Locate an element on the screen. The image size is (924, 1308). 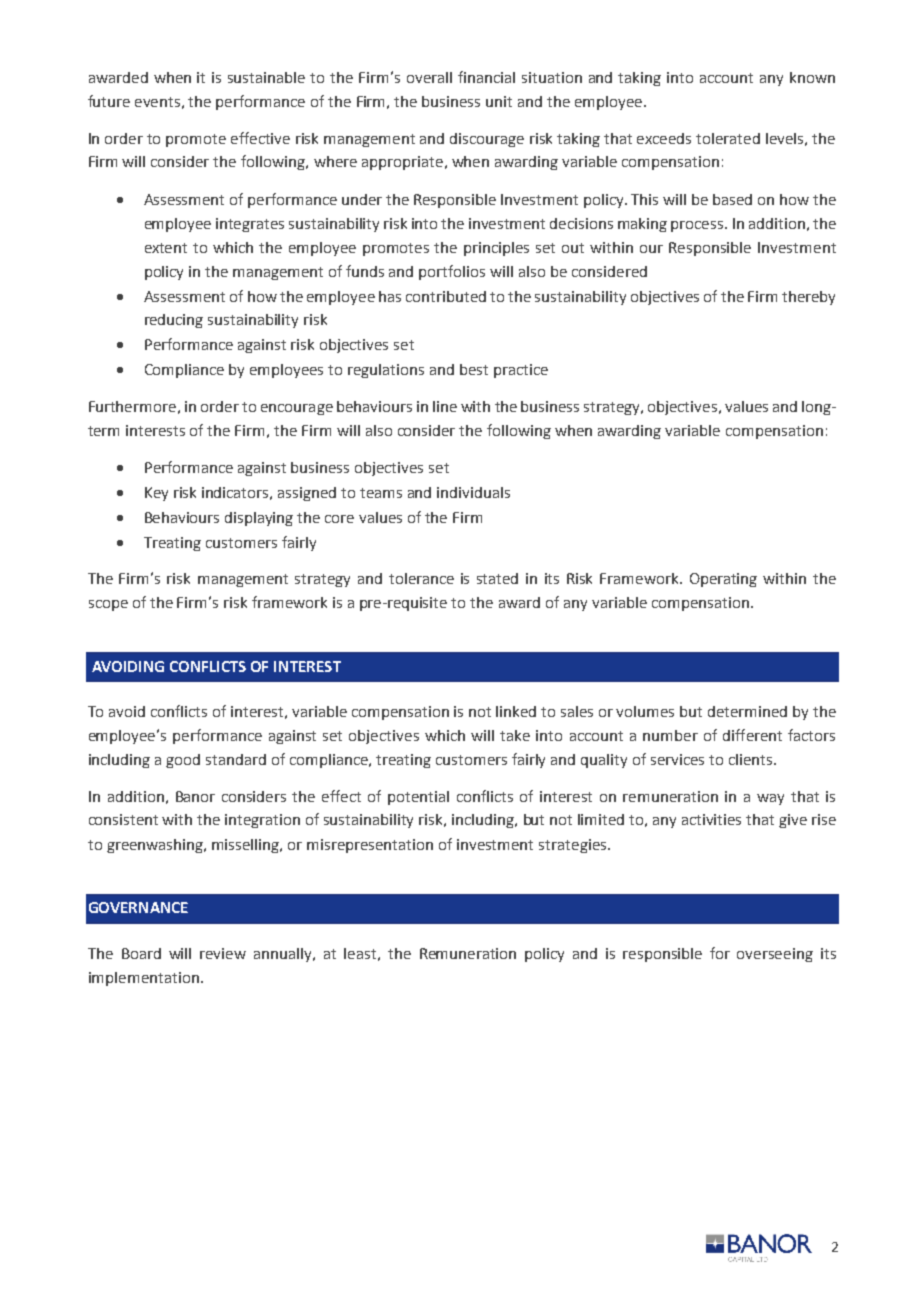
individuals is located at coordinates (473, 492).
